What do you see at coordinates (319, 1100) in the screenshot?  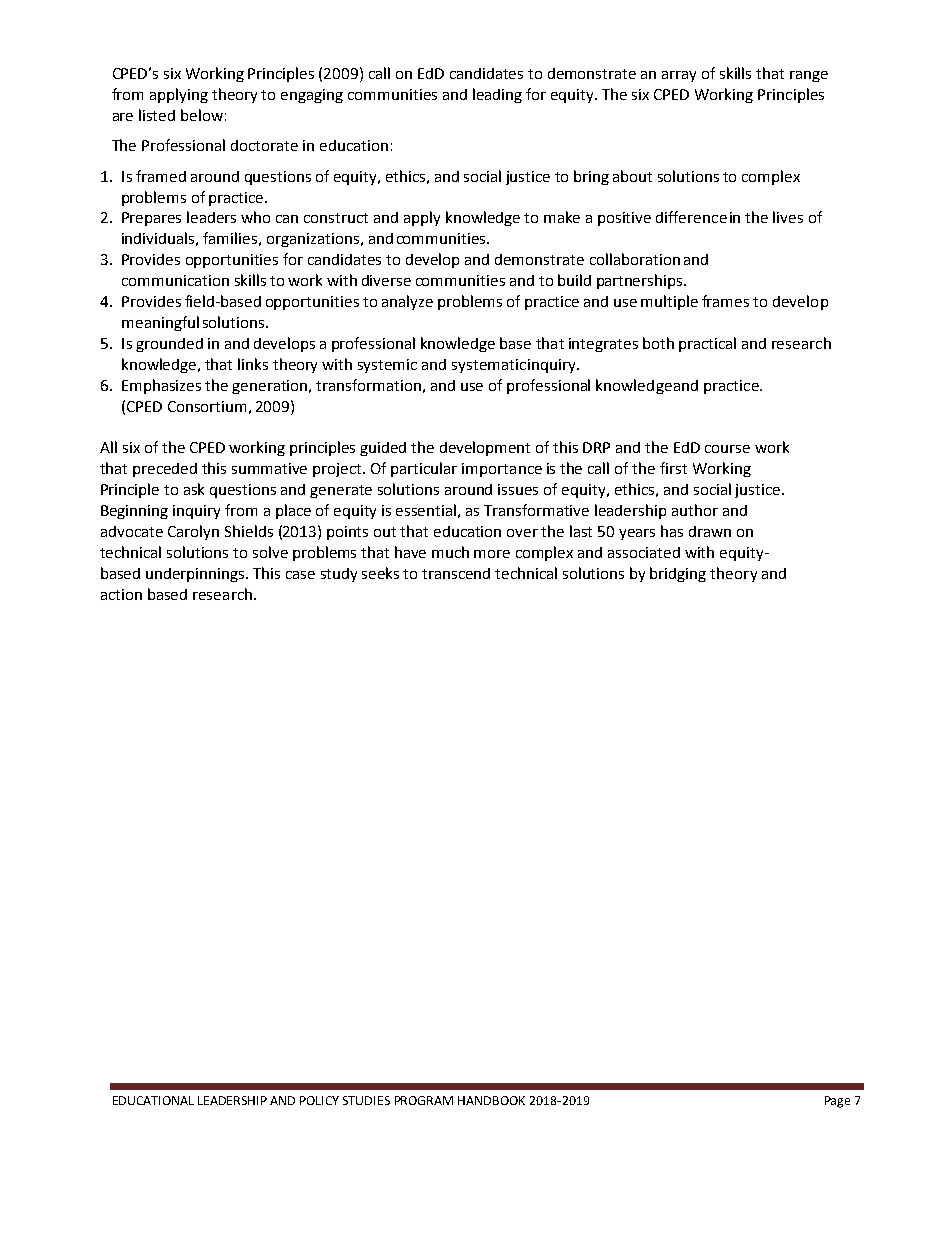 I see `POLICY` at bounding box center [319, 1100].
